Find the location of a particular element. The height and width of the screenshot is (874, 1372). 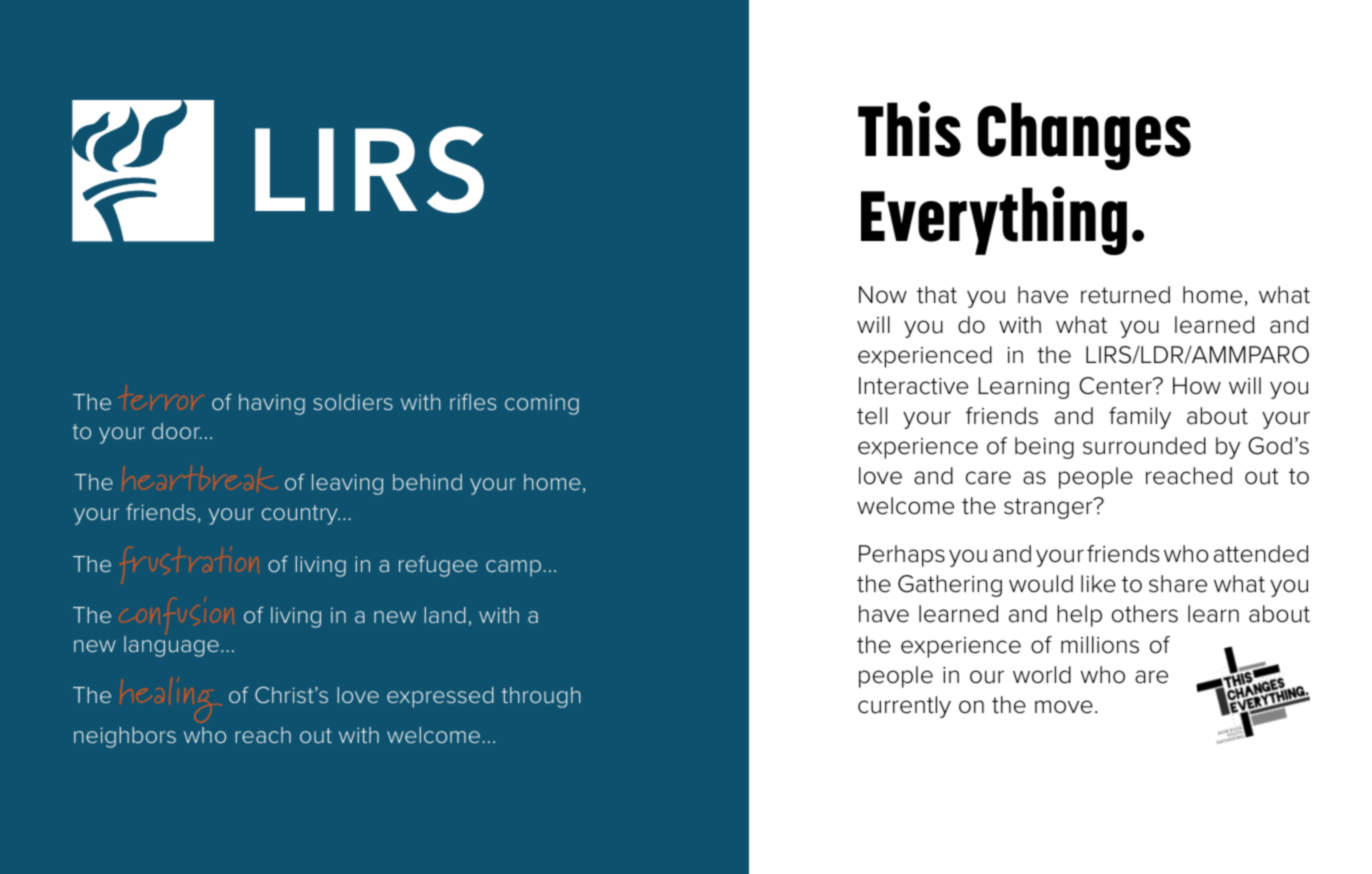

neighbors is located at coordinates (125, 737).
